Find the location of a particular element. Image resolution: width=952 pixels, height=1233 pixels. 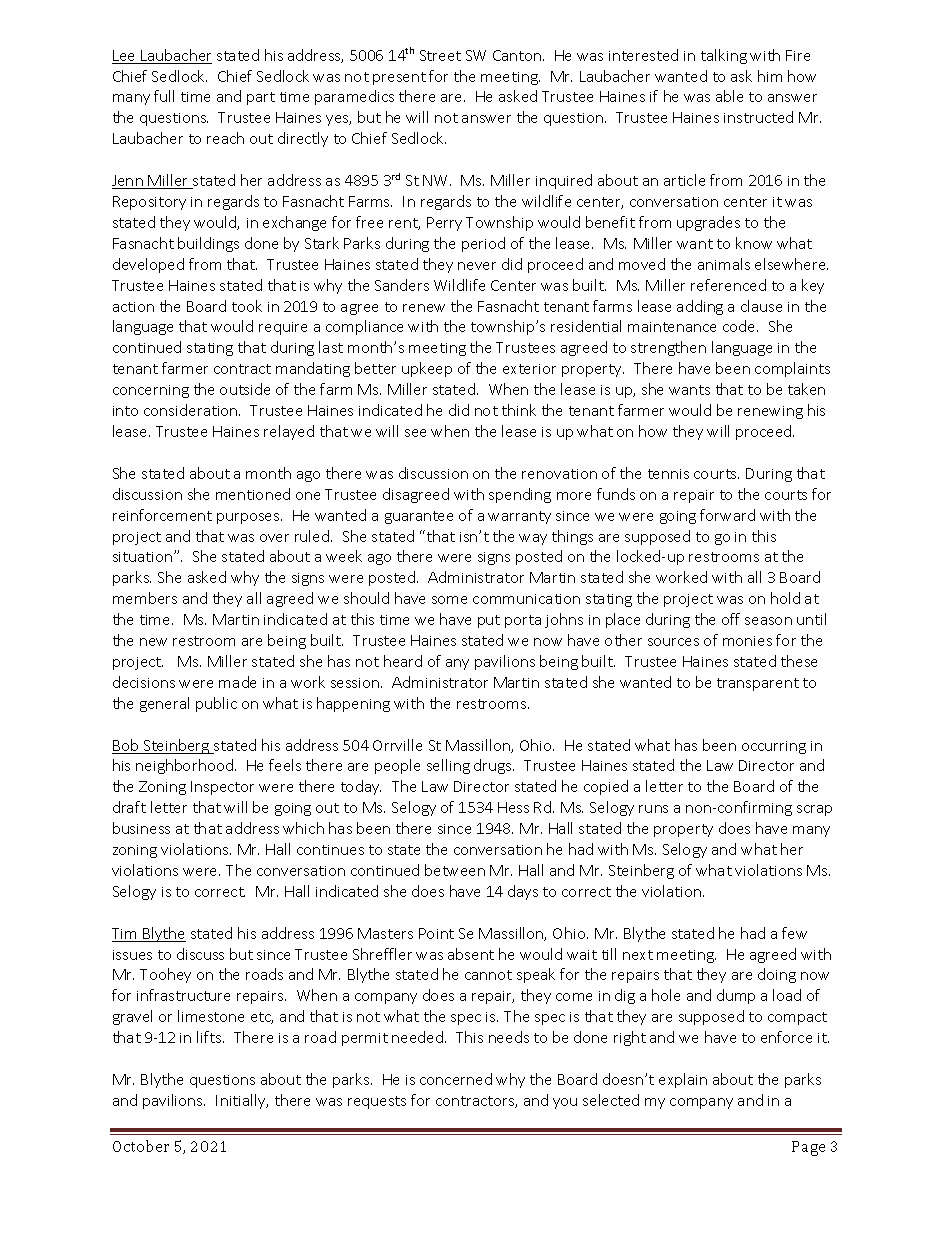

selling is located at coordinates (448, 766).
